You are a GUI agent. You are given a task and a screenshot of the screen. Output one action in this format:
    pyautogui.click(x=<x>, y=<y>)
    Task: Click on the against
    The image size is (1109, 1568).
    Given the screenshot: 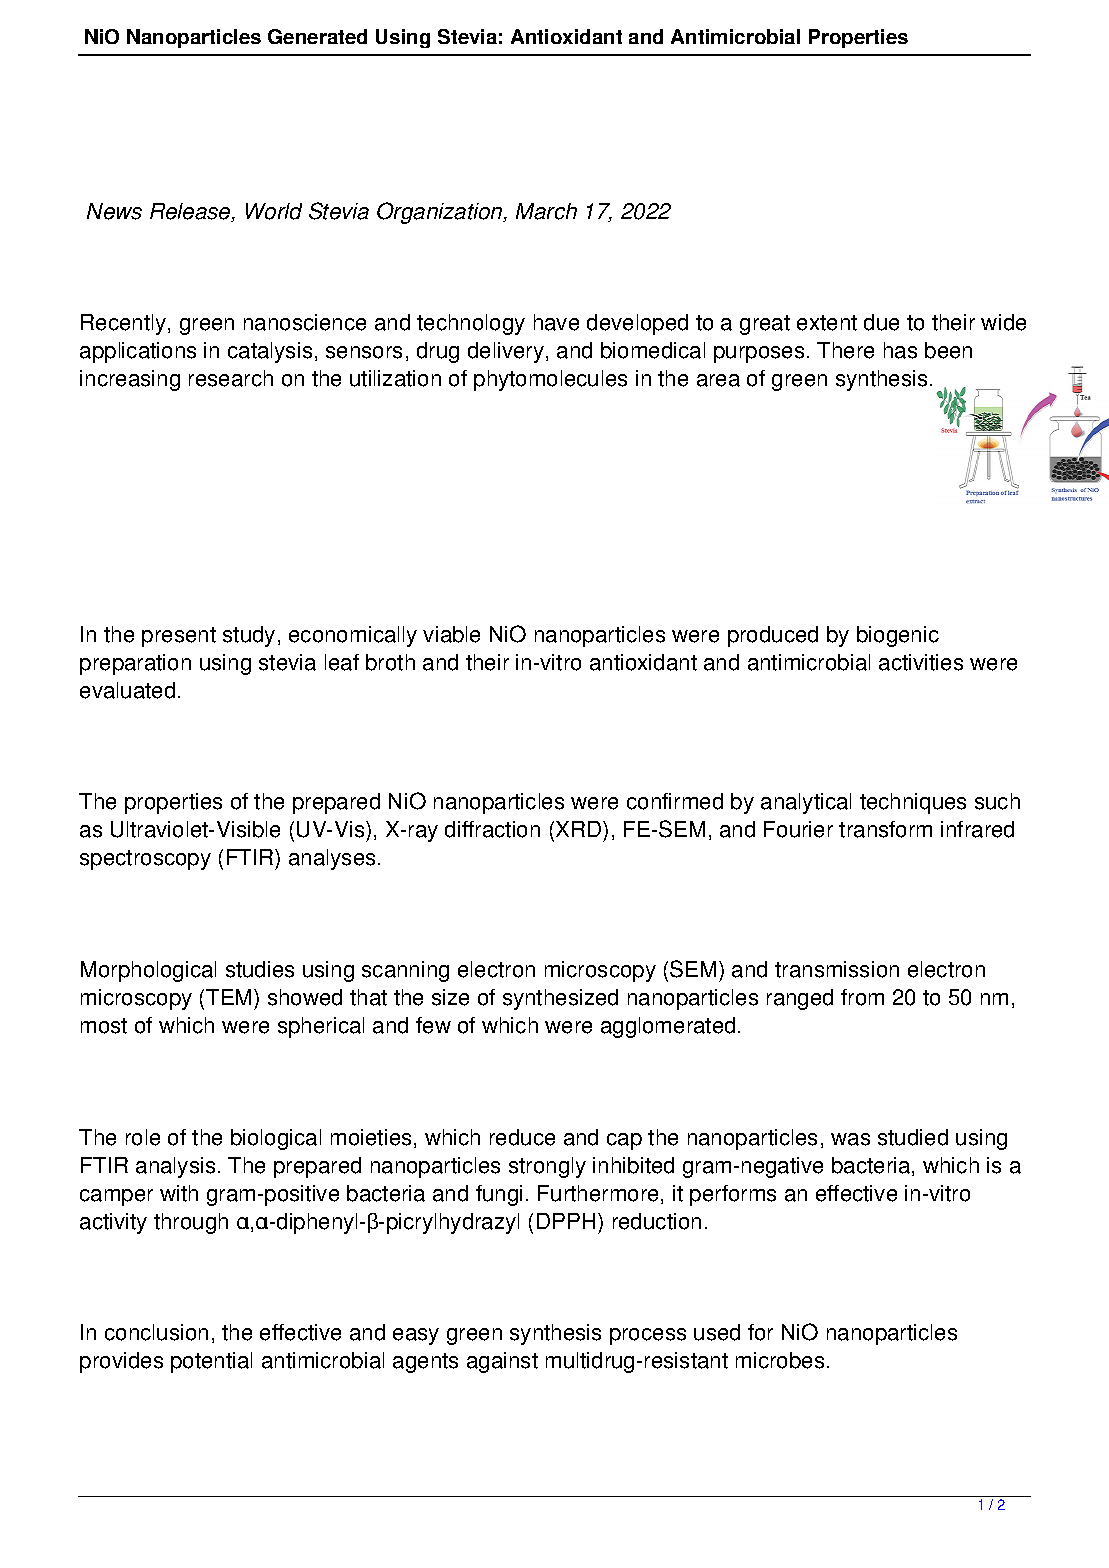 What is the action you would take?
    pyautogui.click(x=502, y=1362)
